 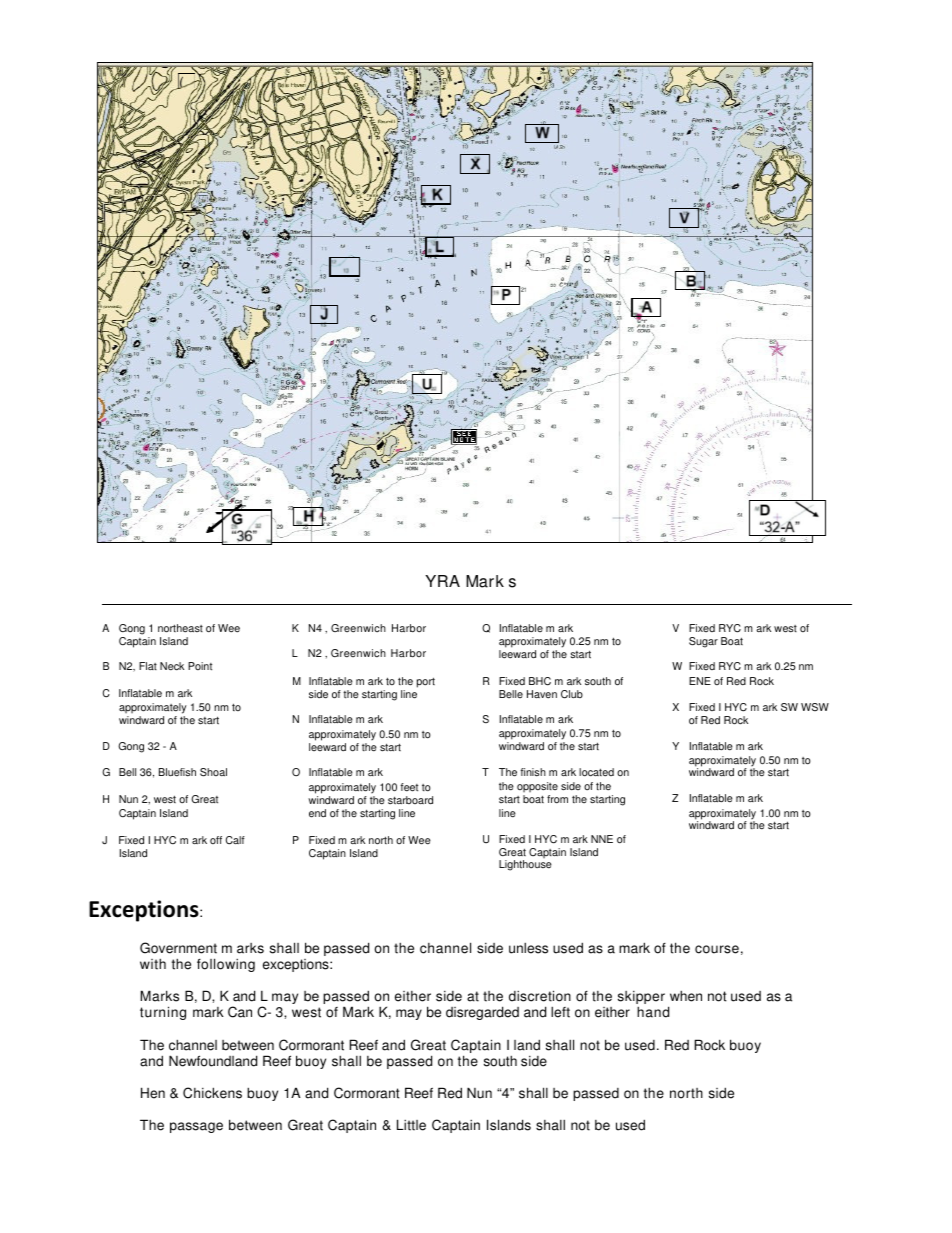 What do you see at coordinates (596, 772) in the screenshot?
I see `located` at bounding box center [596, 772].
